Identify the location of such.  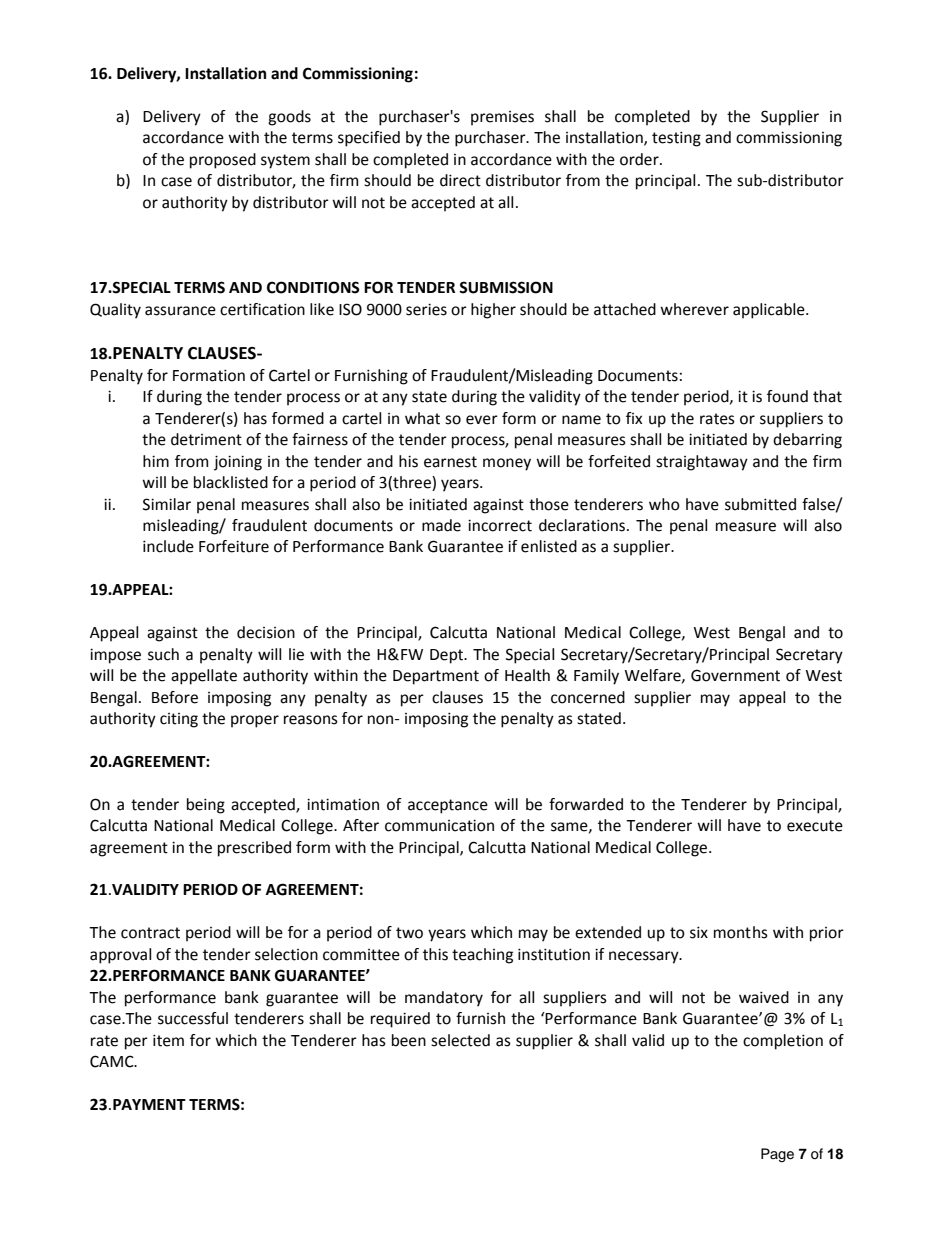
(163, 654).
